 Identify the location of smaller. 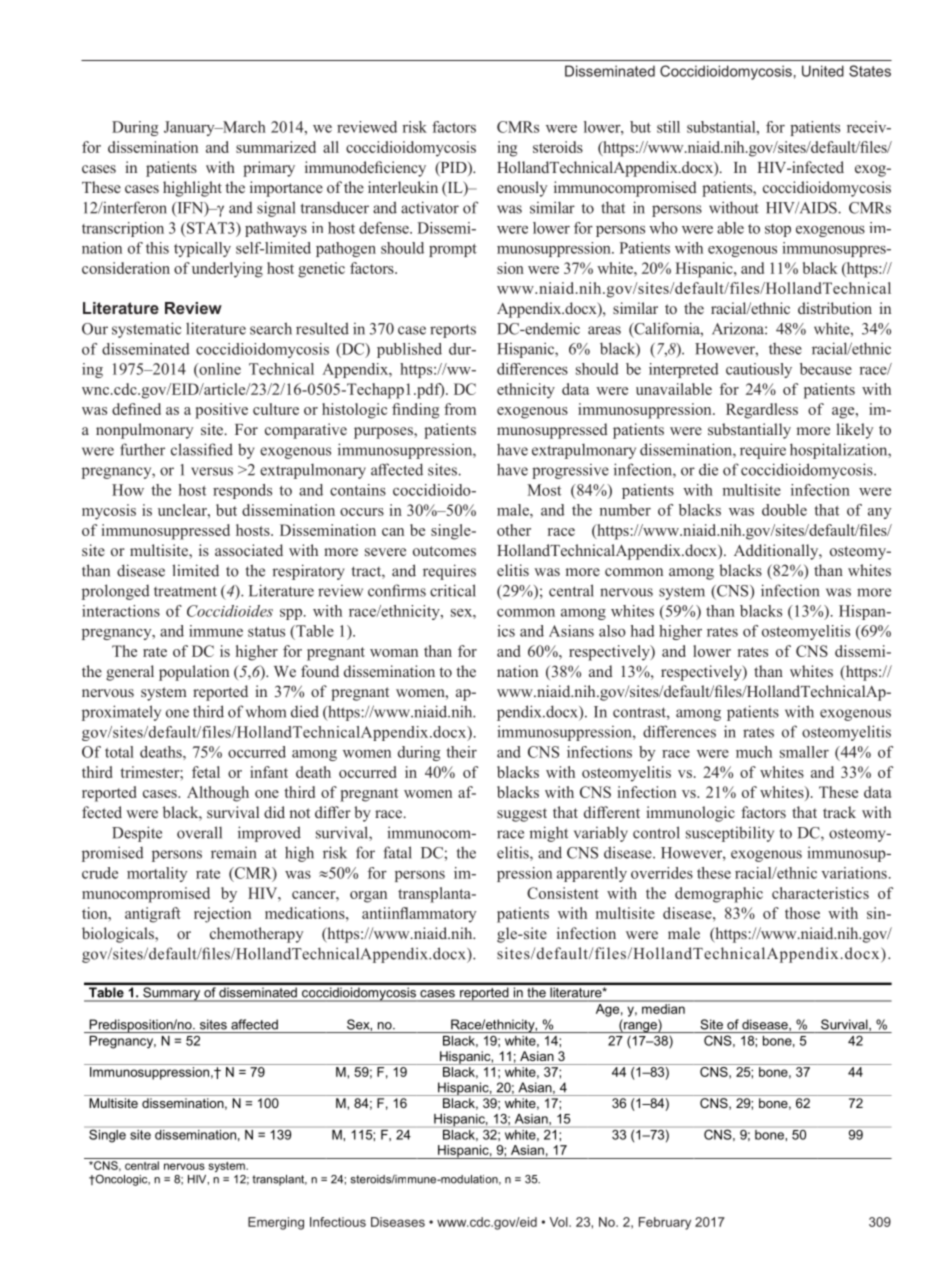
(804, 752).
